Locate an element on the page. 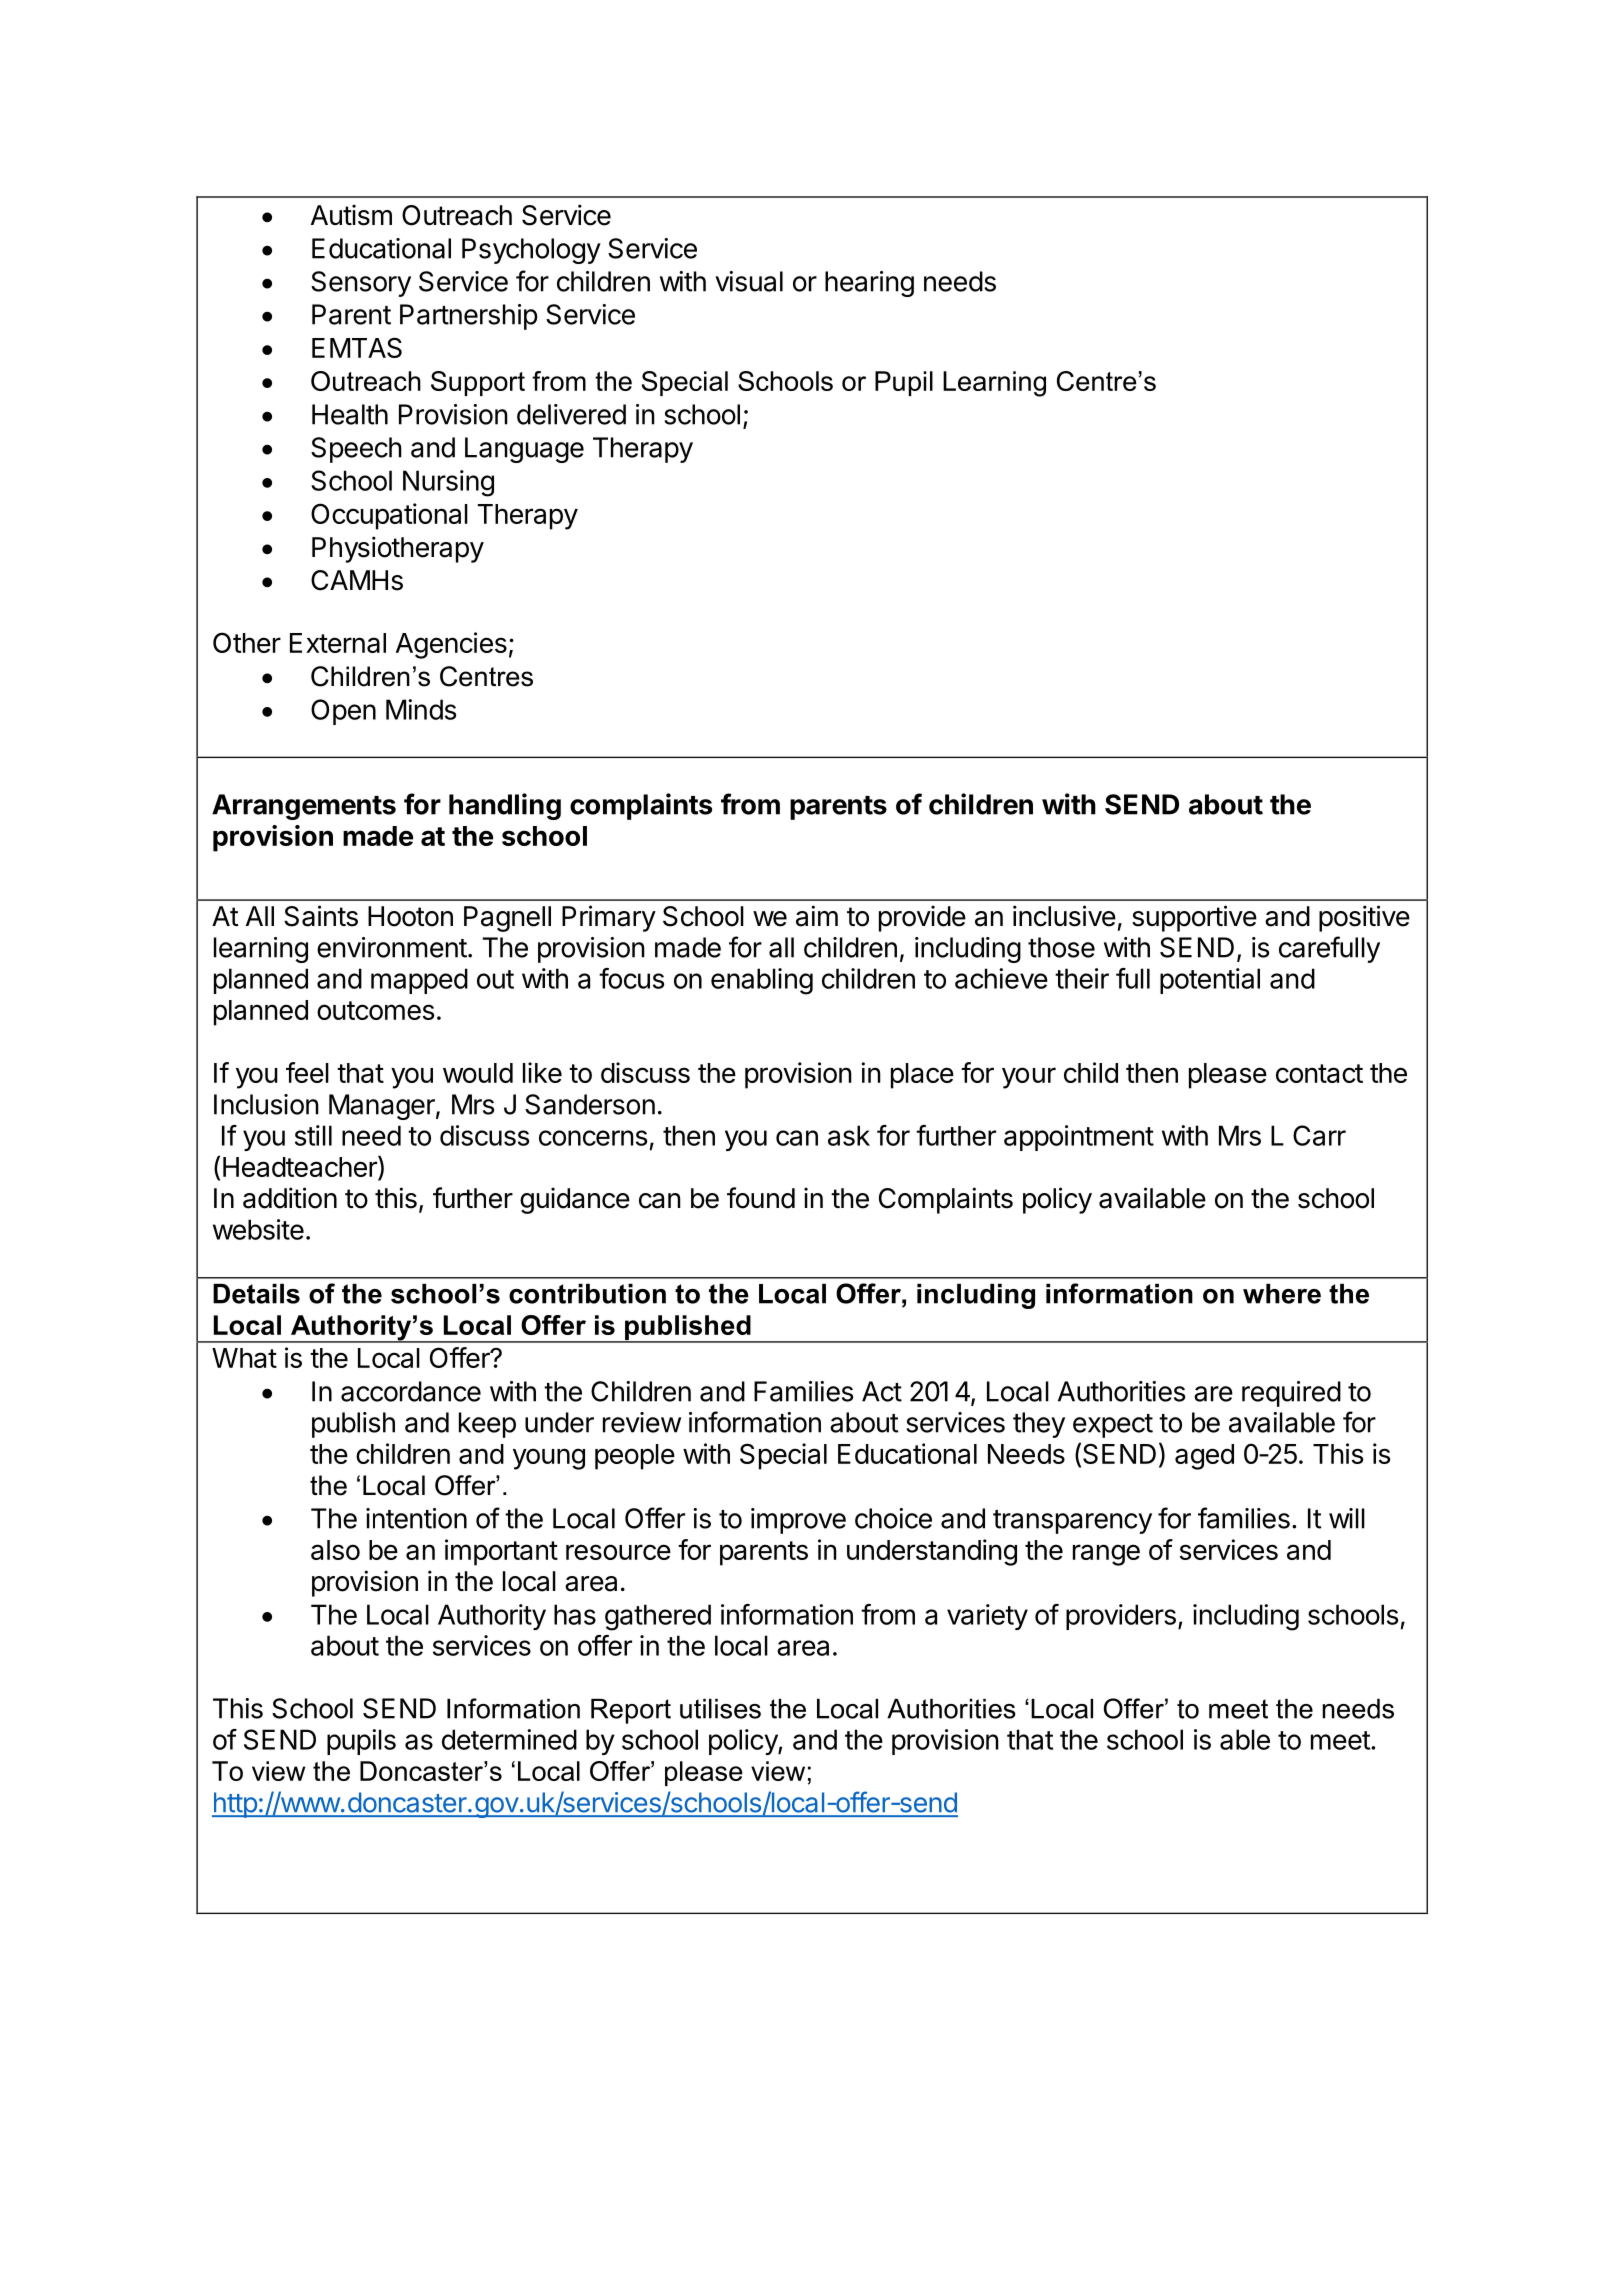  positive is located at coordinates (1364, 918).
